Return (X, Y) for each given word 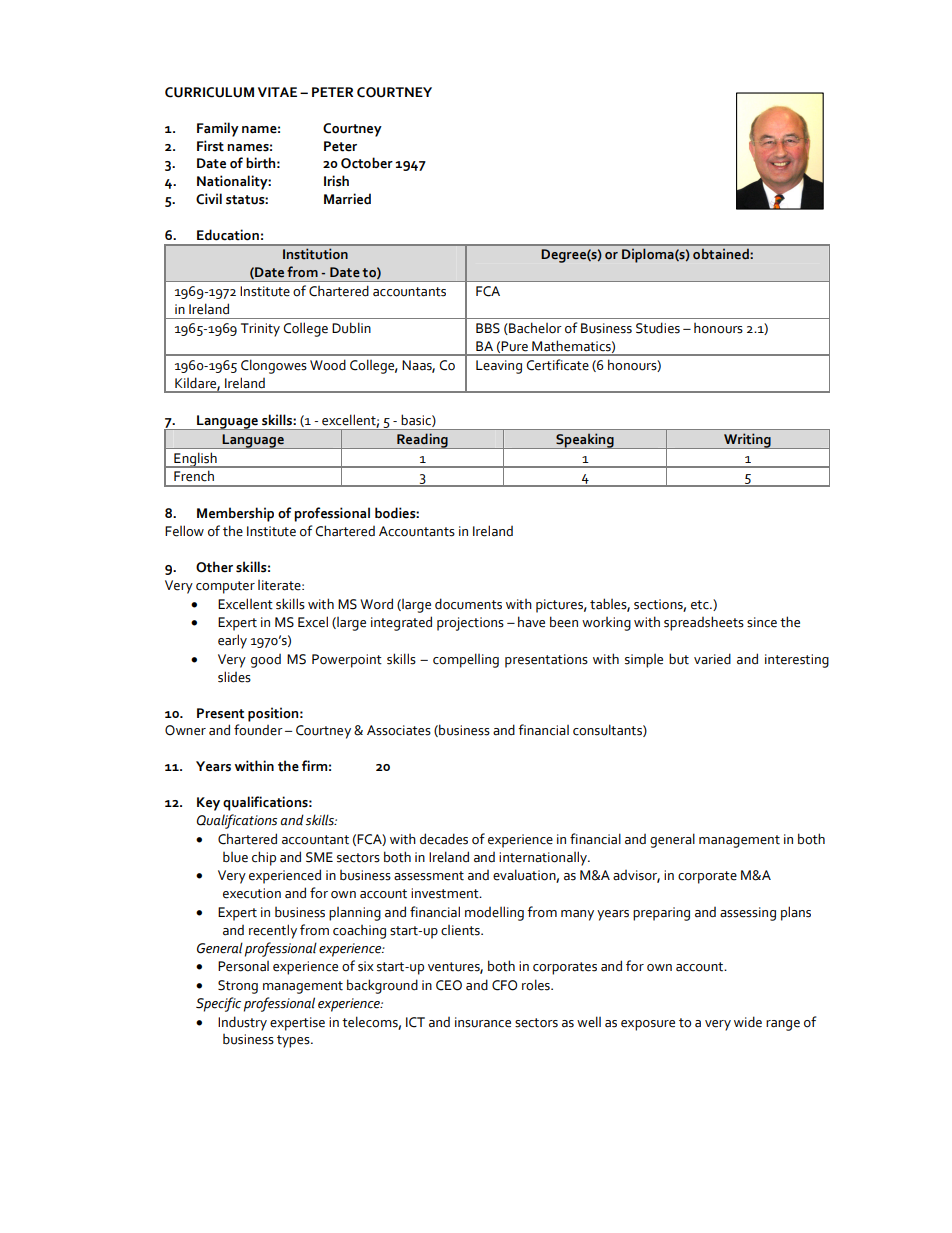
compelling (466, 660)
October (367, 163)
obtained (721, 254)
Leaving (499, 367)
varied (712, 659)
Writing (747, 441)
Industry (242, 1023)
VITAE (277, 92)
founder (258, 730)
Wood (328, 365)
